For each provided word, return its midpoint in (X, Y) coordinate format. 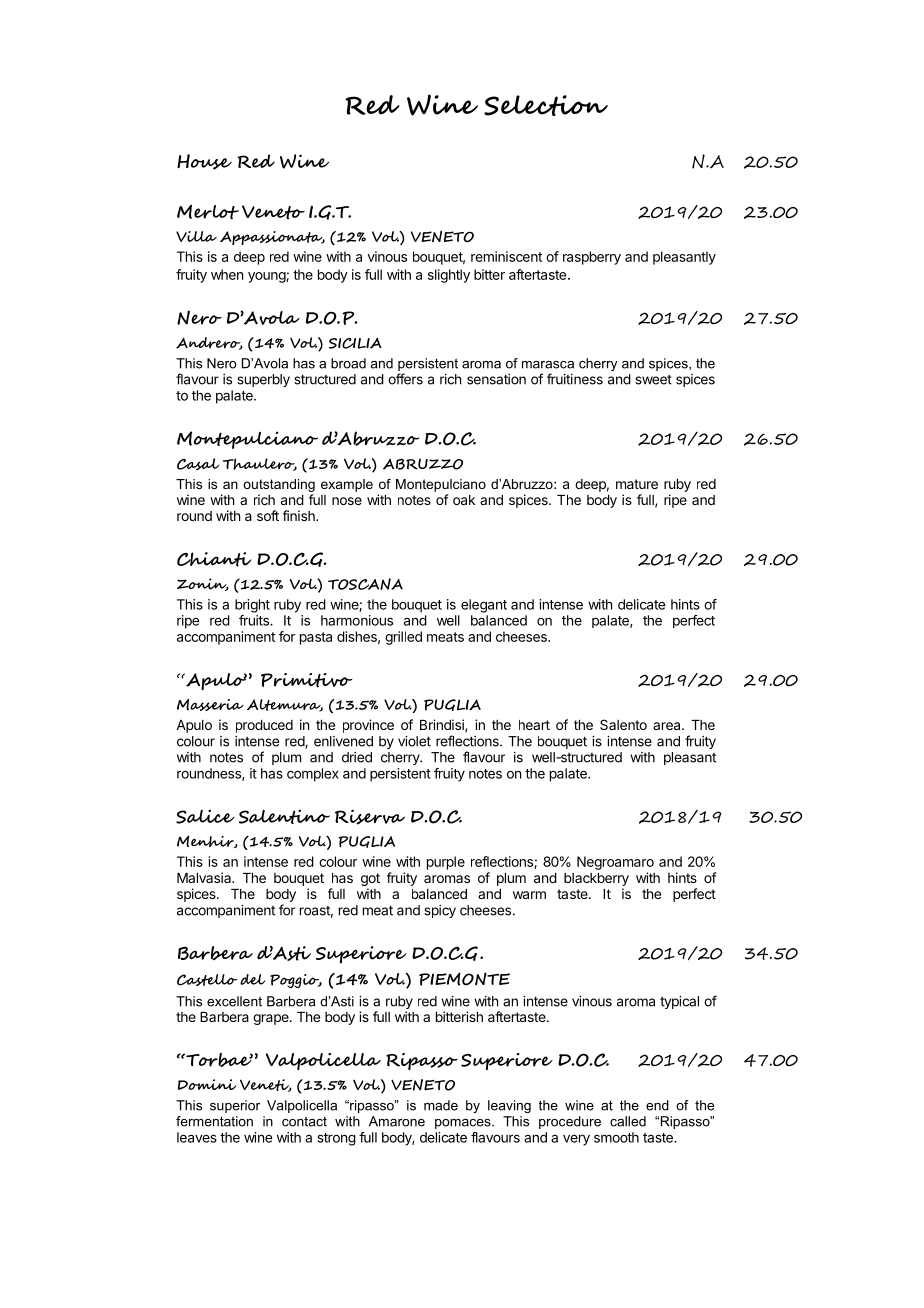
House (204, 162)
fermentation (214, 1121)
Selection (546, 105)
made (441, 1105)
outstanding (279, 485)
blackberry (596, 879)
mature (637, 484)
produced (264, 726)
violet (414, 741)
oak (464, 500)
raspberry (592, 258)
